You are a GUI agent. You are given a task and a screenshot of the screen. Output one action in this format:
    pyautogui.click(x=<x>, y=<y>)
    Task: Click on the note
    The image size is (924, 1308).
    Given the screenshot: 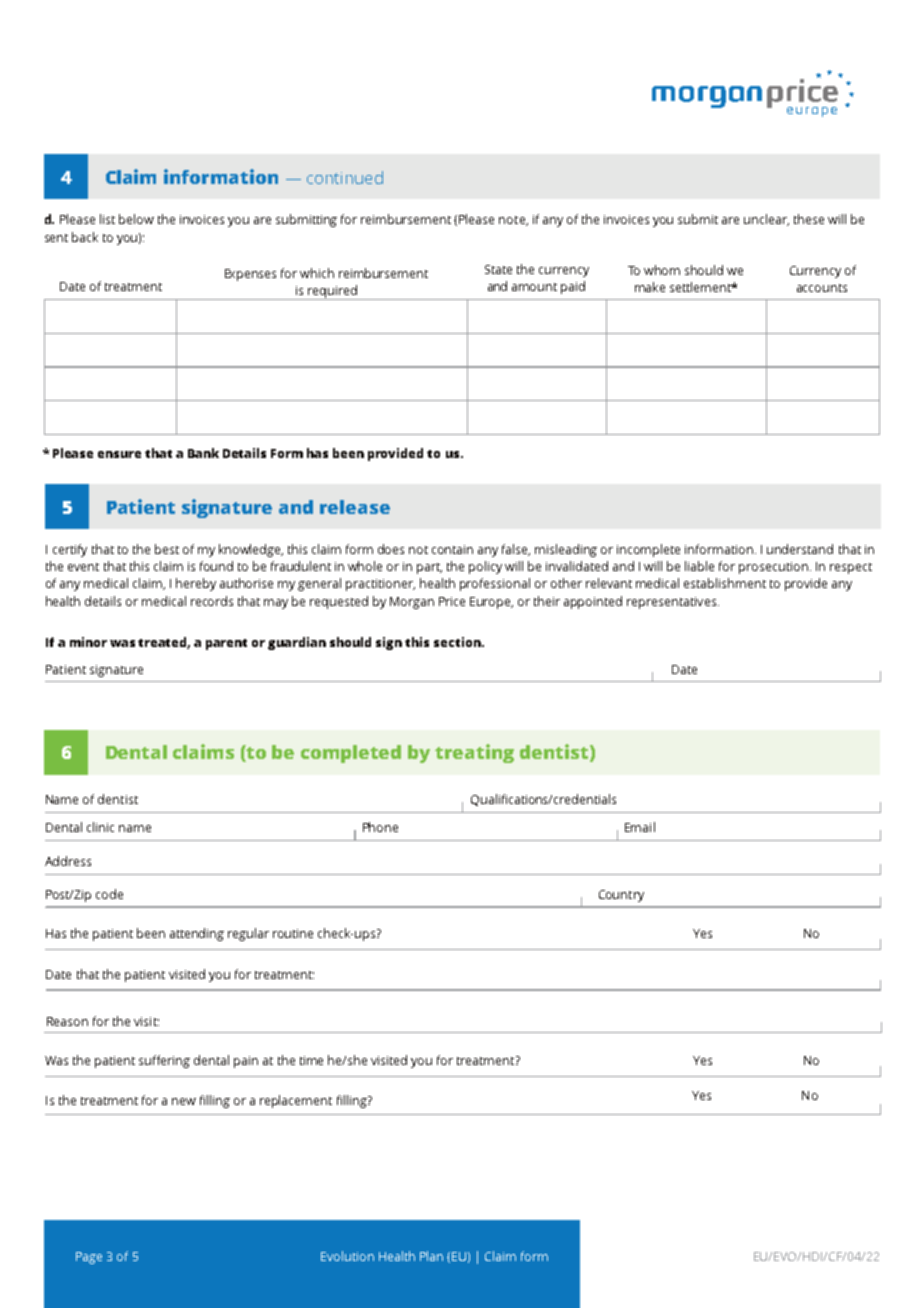 What is the action you would take?
    pyautogui.click(x=513, y=221)
